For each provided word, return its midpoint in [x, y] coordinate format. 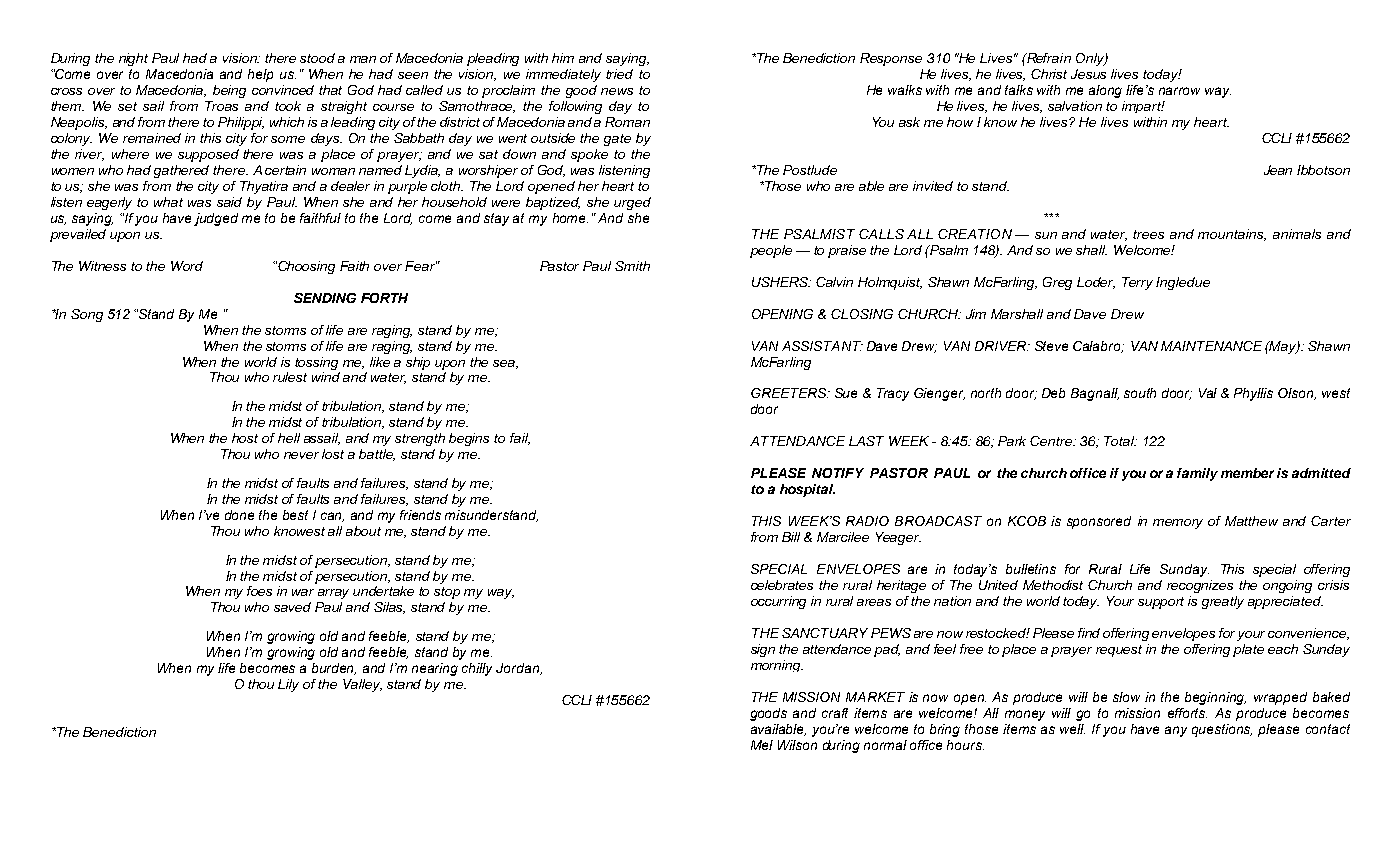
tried [619, 74]
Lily [288, 685]
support [1161, 603]
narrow [1179, 91]
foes [259, 591]
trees [1148, 234]
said [229, 202]
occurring [778, 602]
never [301, 455]
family [1197, 474]
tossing [316, 363]
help [260, 75]
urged [632, 203]
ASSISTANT [822, 346]
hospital [807, 490]
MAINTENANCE [1211, 346]
